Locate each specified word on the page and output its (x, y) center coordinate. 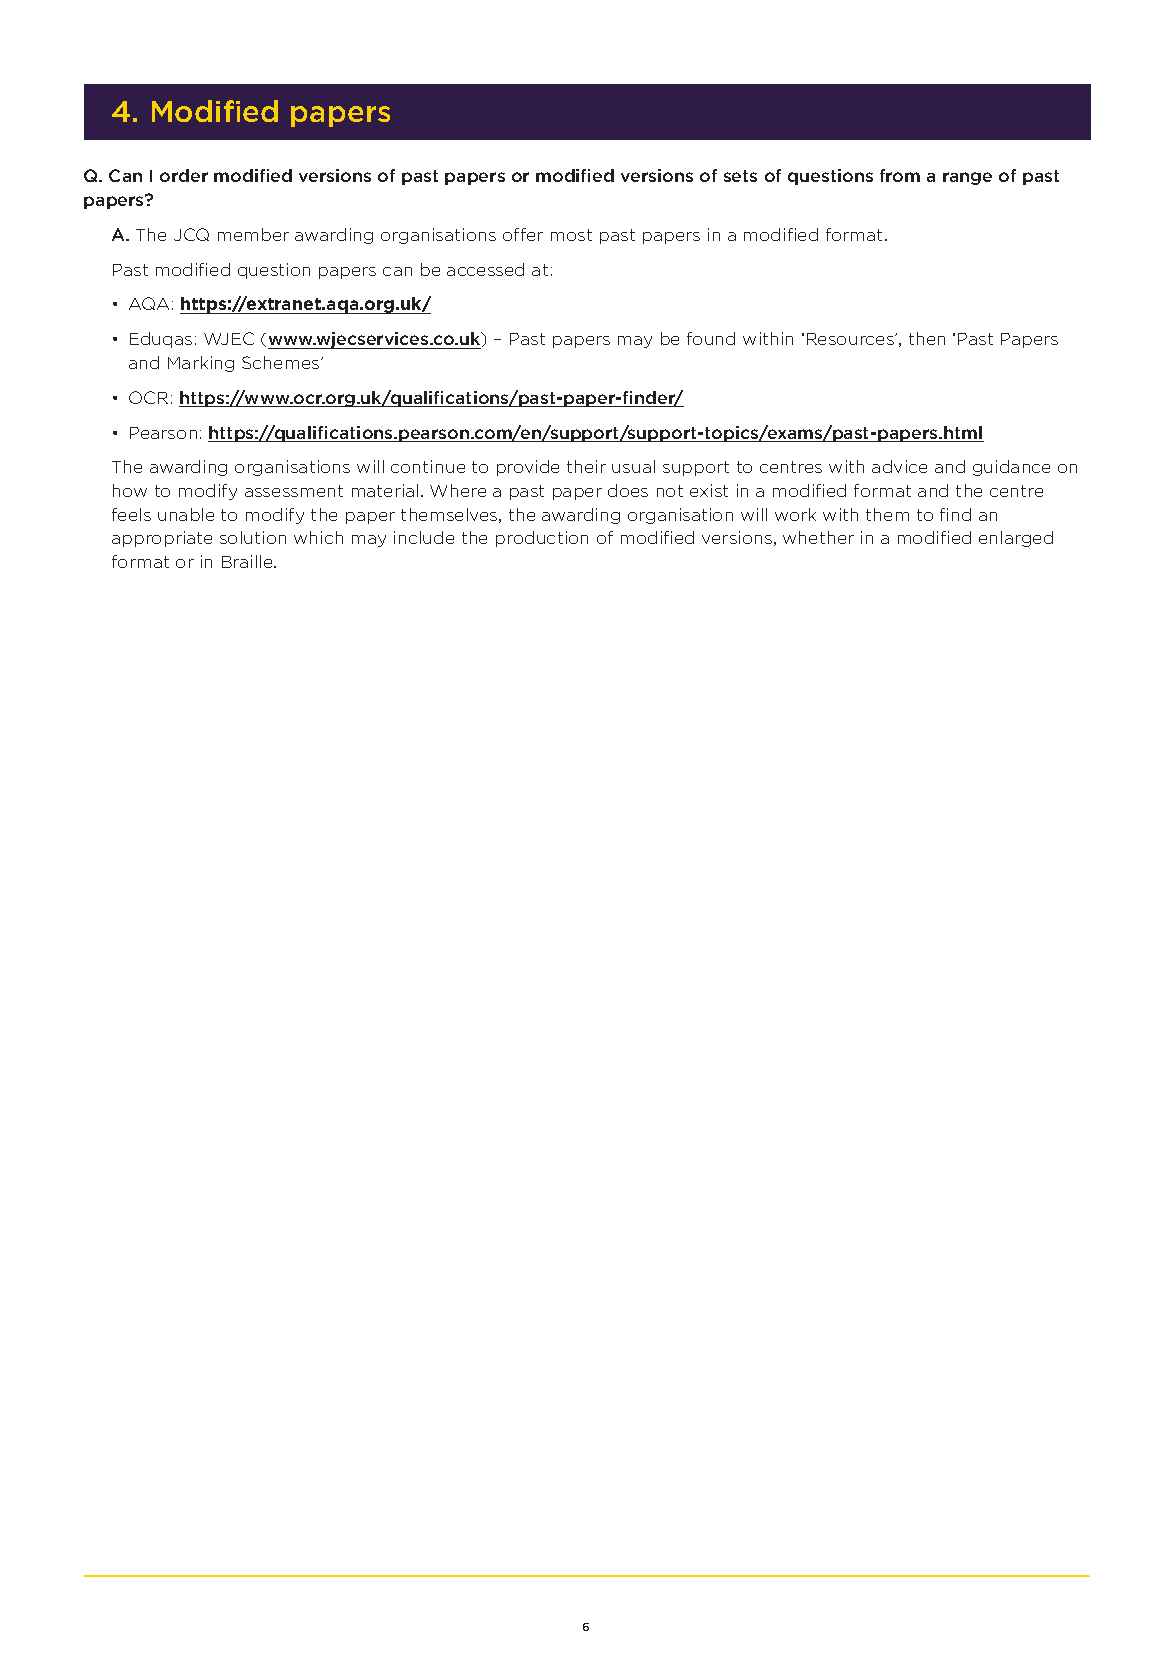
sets (740, 176)
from (900, 175)
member (253, 234)
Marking (201, 364)
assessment (294, 491)
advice (899, 466)
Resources (851, 339)
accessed (485, 269)
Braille (248, 561)
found (711, 338)
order (184, 175)
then (927, 338)
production (542, 539)
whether (818, 537)
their (586, 466)
